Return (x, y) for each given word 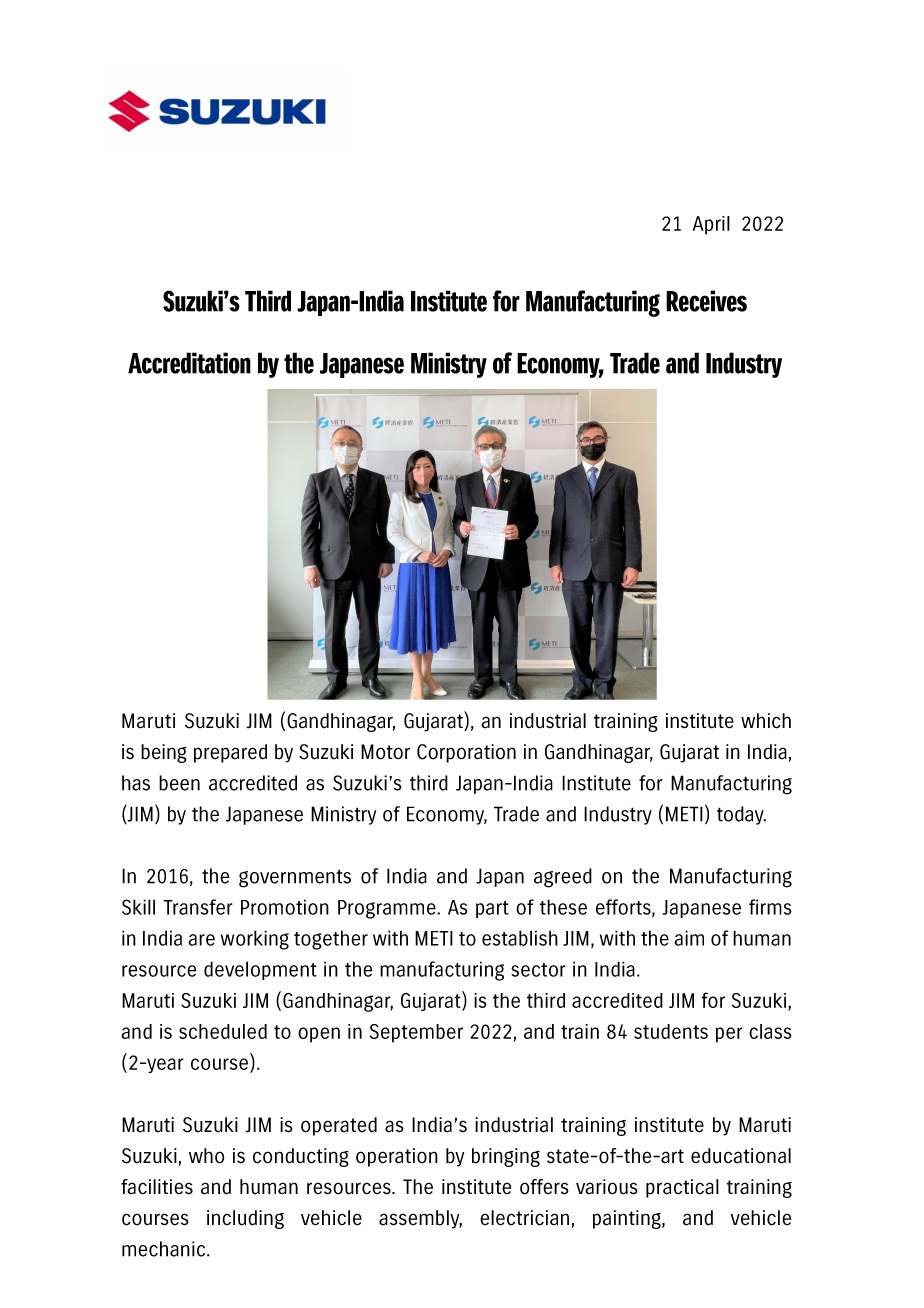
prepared (230, 753)
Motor (385, 752)
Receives (706, 301)
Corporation (466, 753)
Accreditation (189, 363)
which (766, 721)
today (741, 815)
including (245, 1219)
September (416, 1033)
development (260, 970)
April (711, 225)
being (164, 753)
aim (689, 938)
